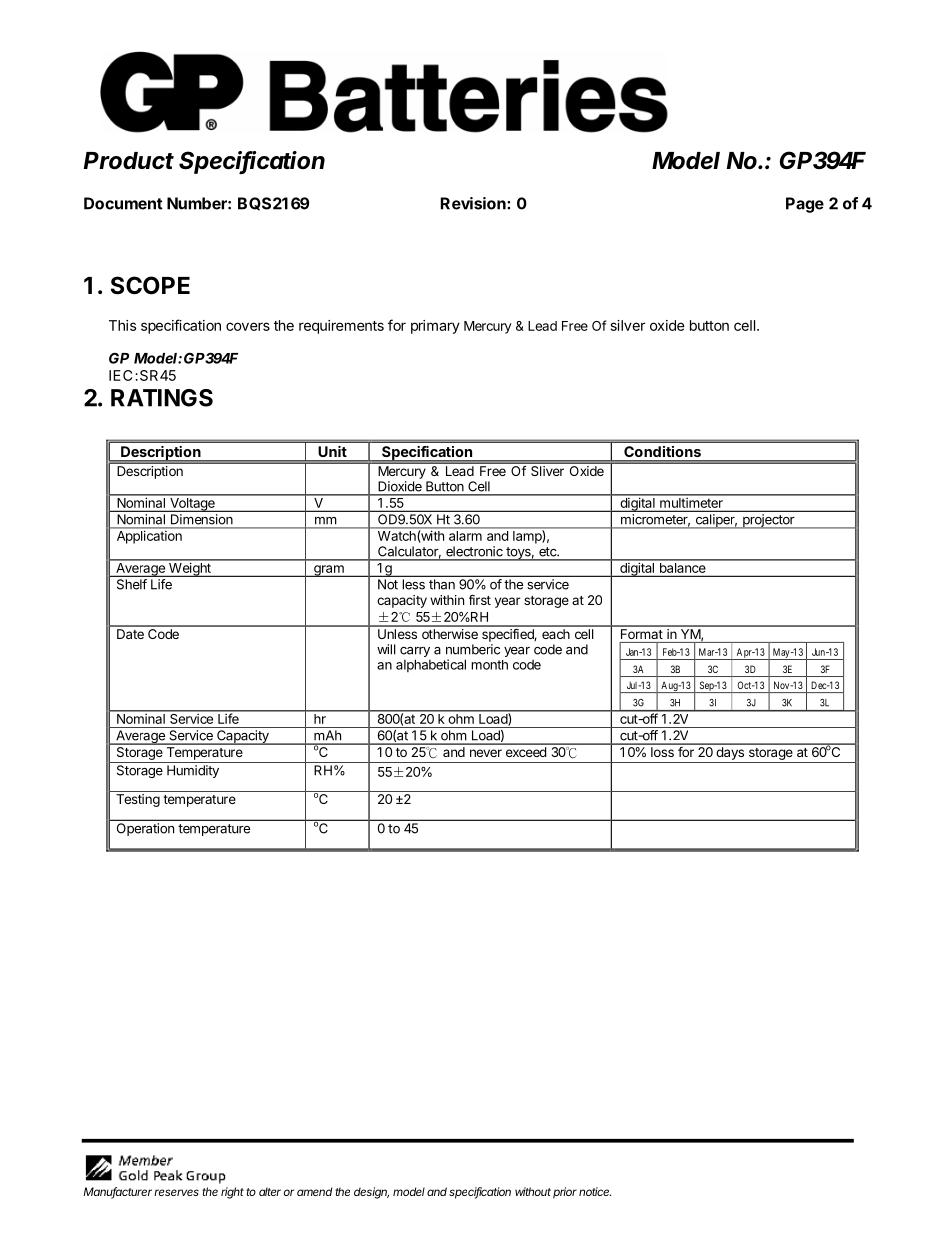  Describe the element at coordinates (805, 205) in the document. I see `Page` at that location.
